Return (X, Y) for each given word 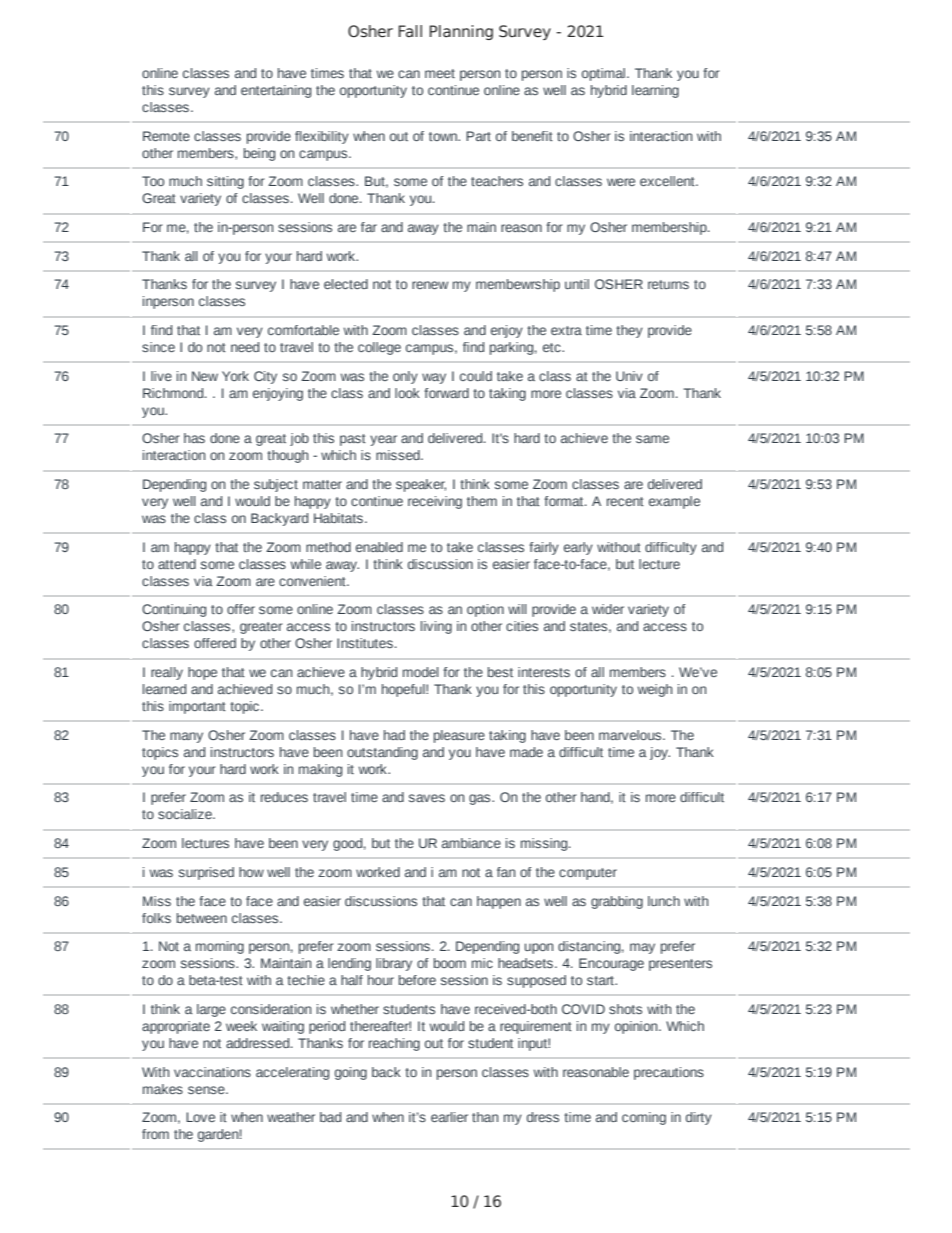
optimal (605, 74)
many (186, 737)
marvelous (631, 735)
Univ (629, 376)
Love (200, 1117)
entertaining (276, 91)
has (194, 438)
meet (440, 73)
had (394, 735)
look (407, 393)
